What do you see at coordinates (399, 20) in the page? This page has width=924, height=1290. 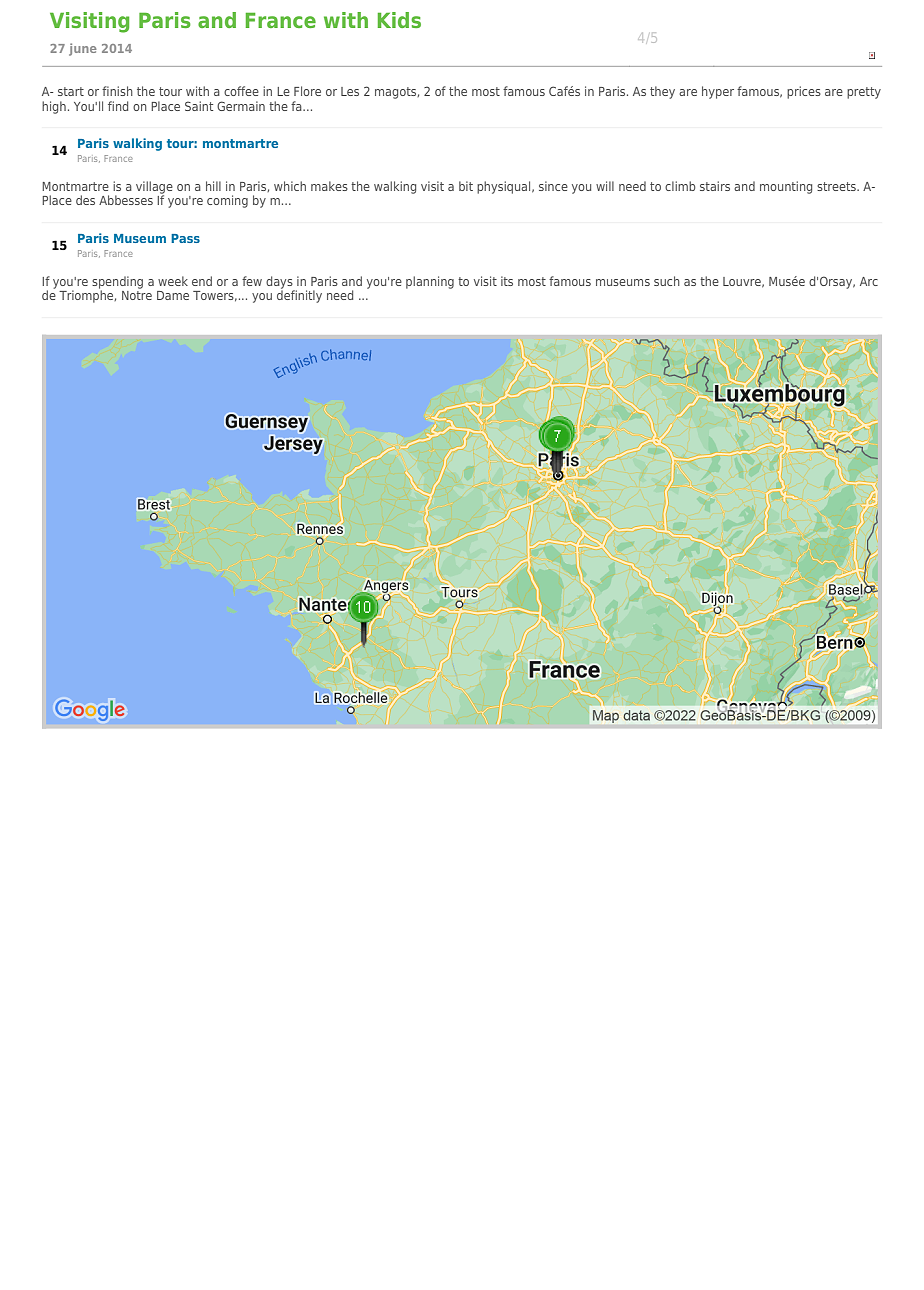 I see `Kids` at bounding box center [399, 20].
